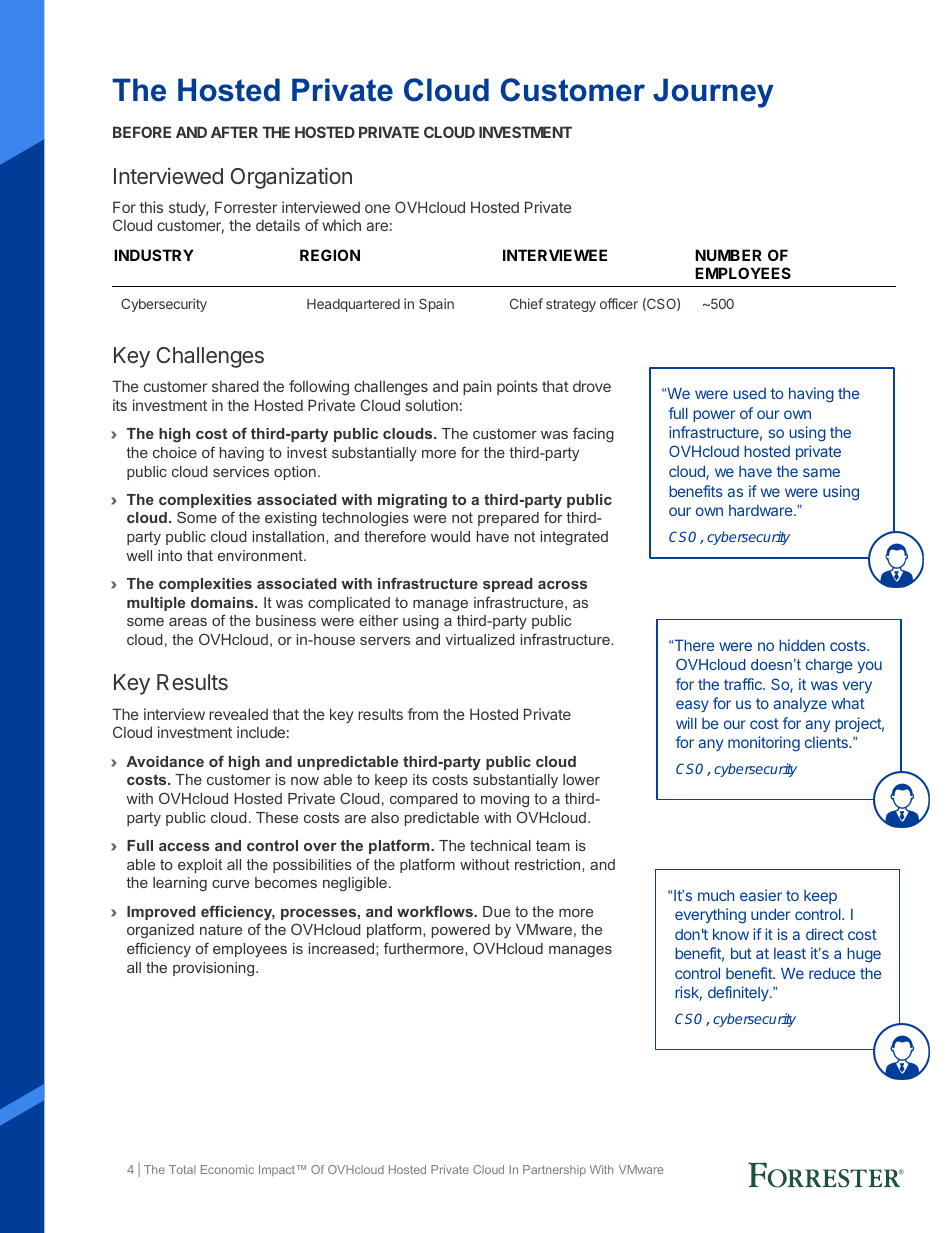 Image resolution: width=952 pixels, height=1233 pixels. Describe the element at coordinates (377, 208) in the screenshot. I see `one` at that location.
